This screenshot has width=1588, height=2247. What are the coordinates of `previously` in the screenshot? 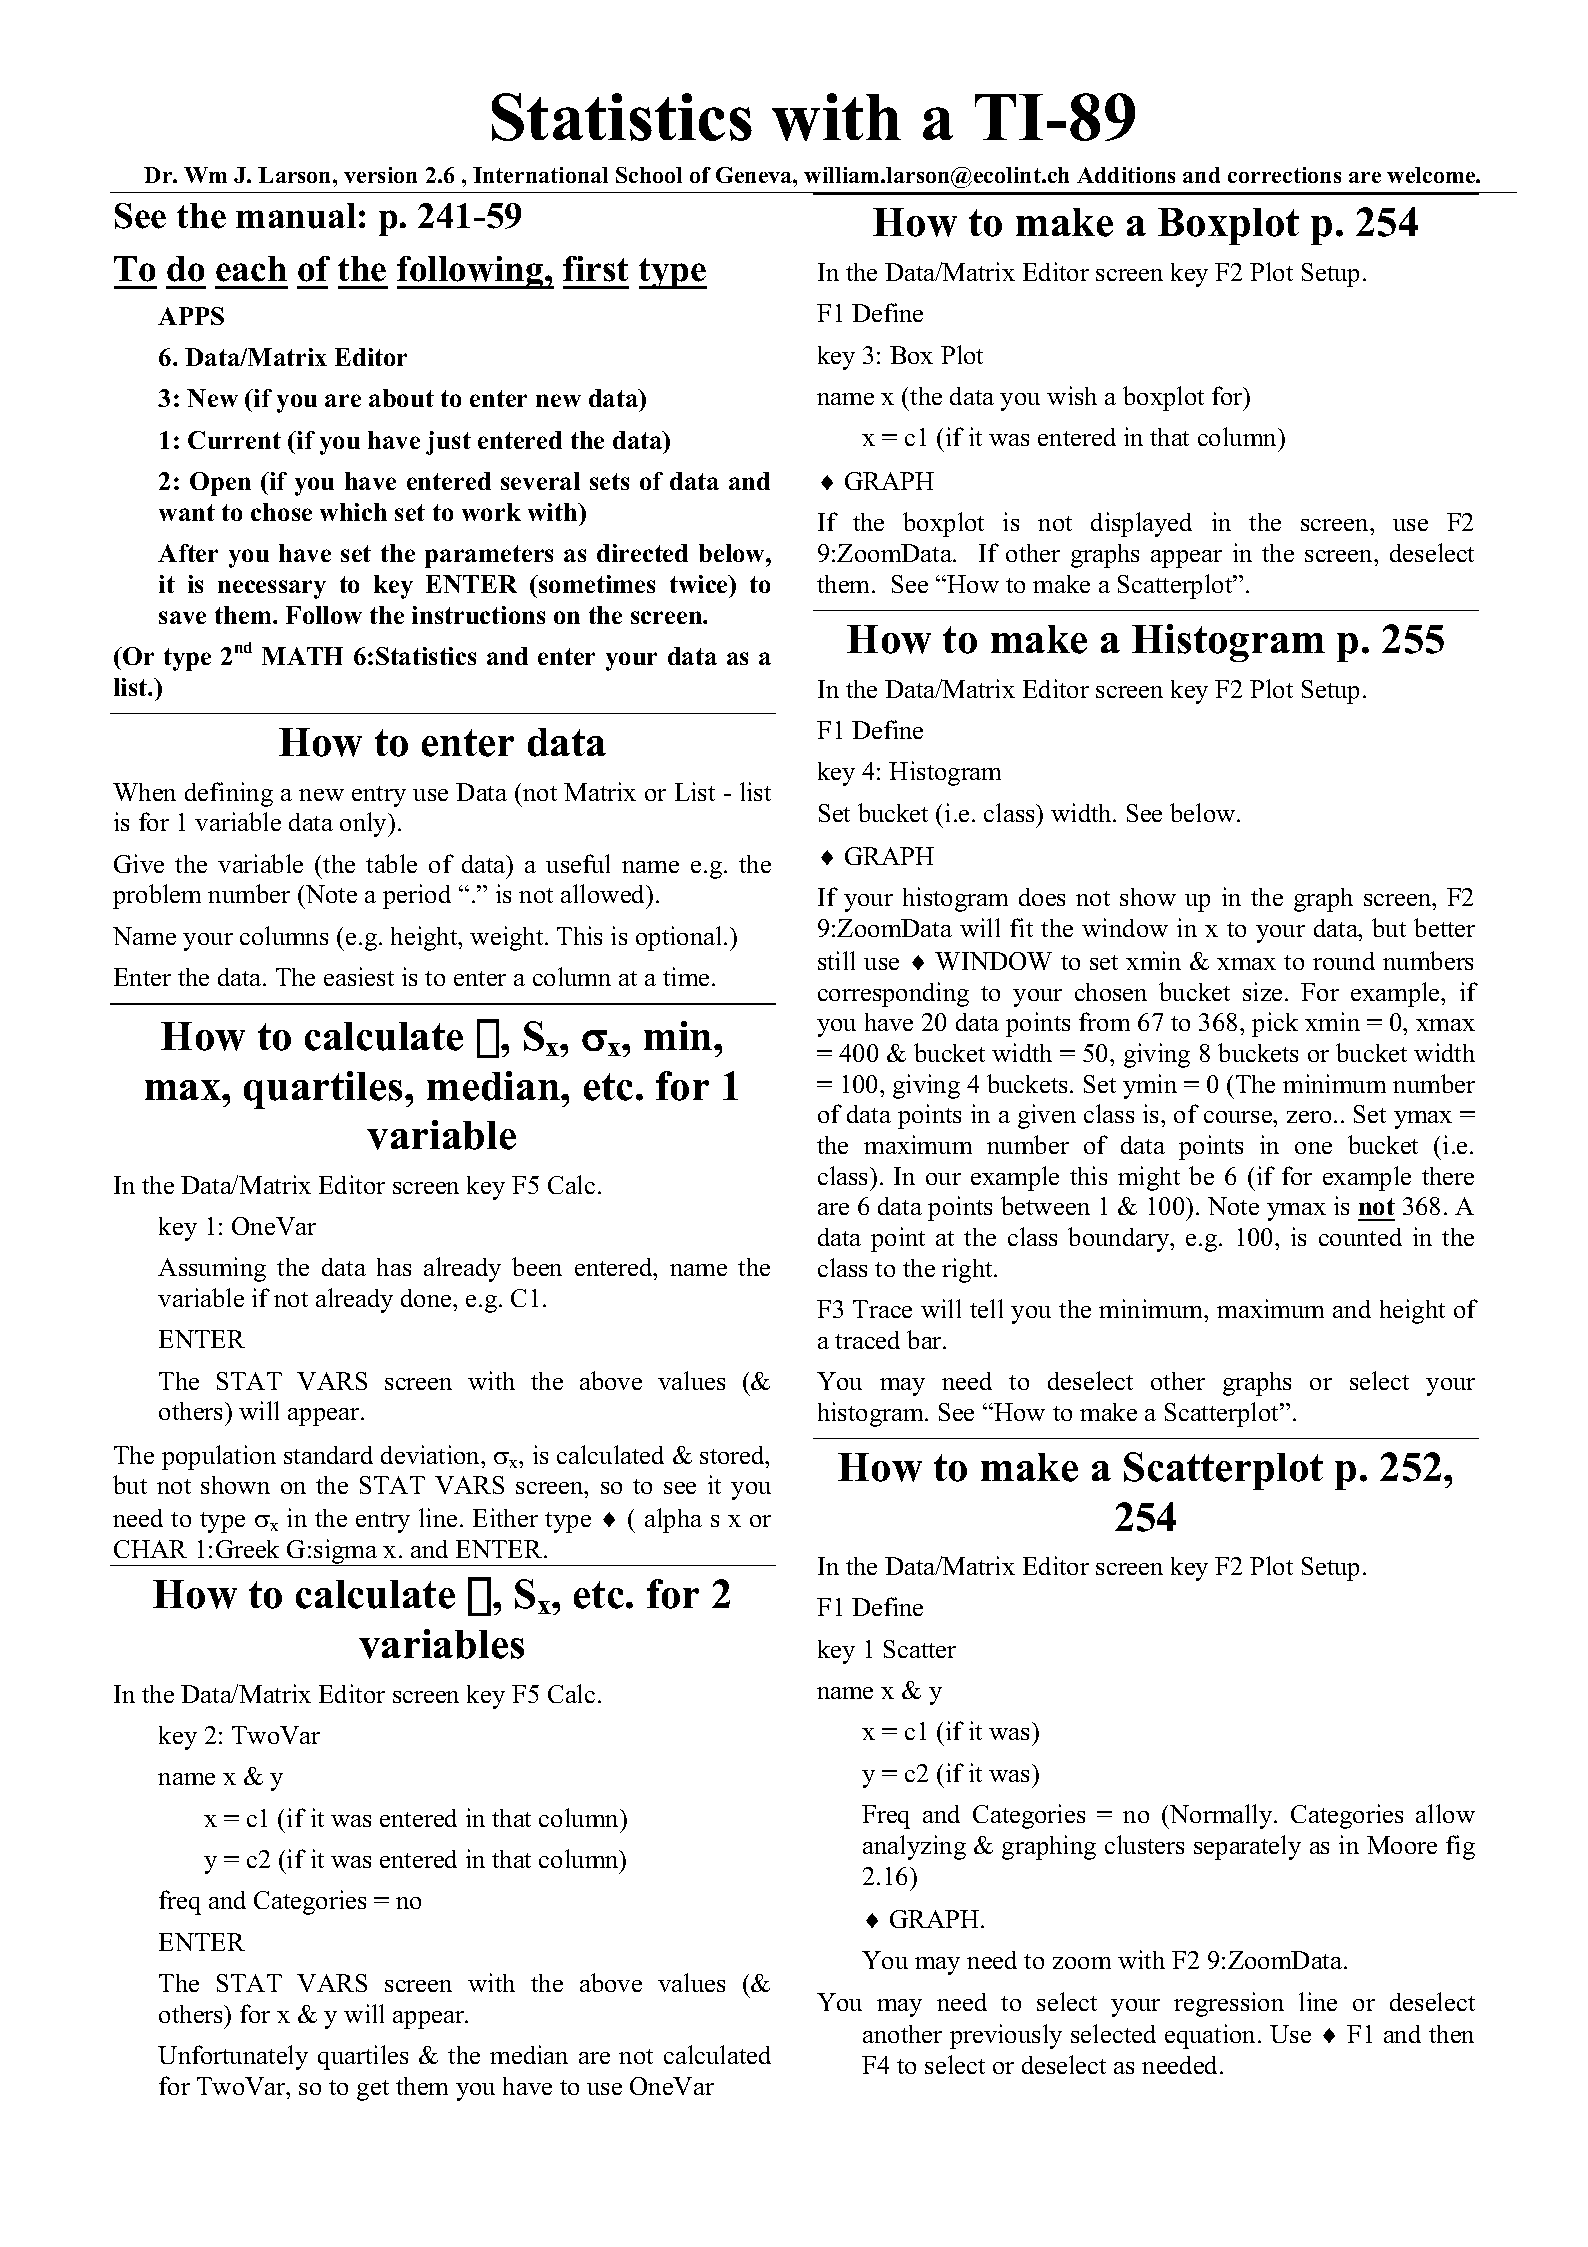 It's located at (1006, 2036).
